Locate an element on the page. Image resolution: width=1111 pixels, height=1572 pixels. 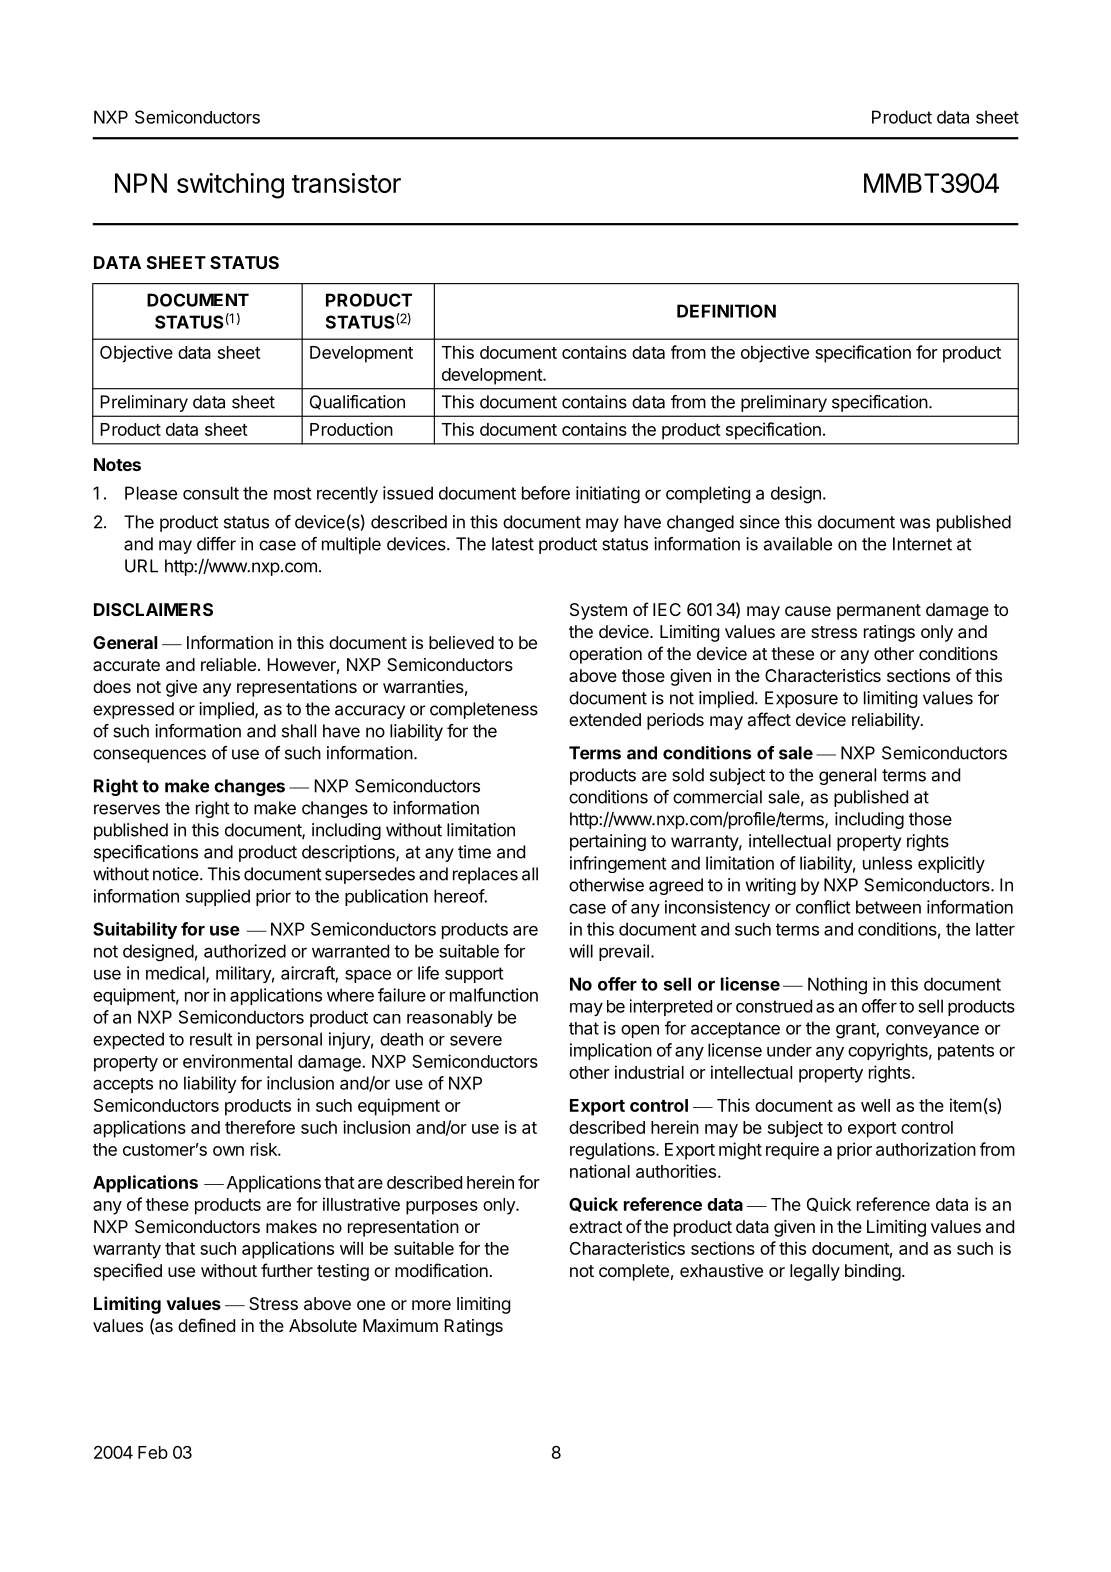
well is located at coordinates (875, 1105).
